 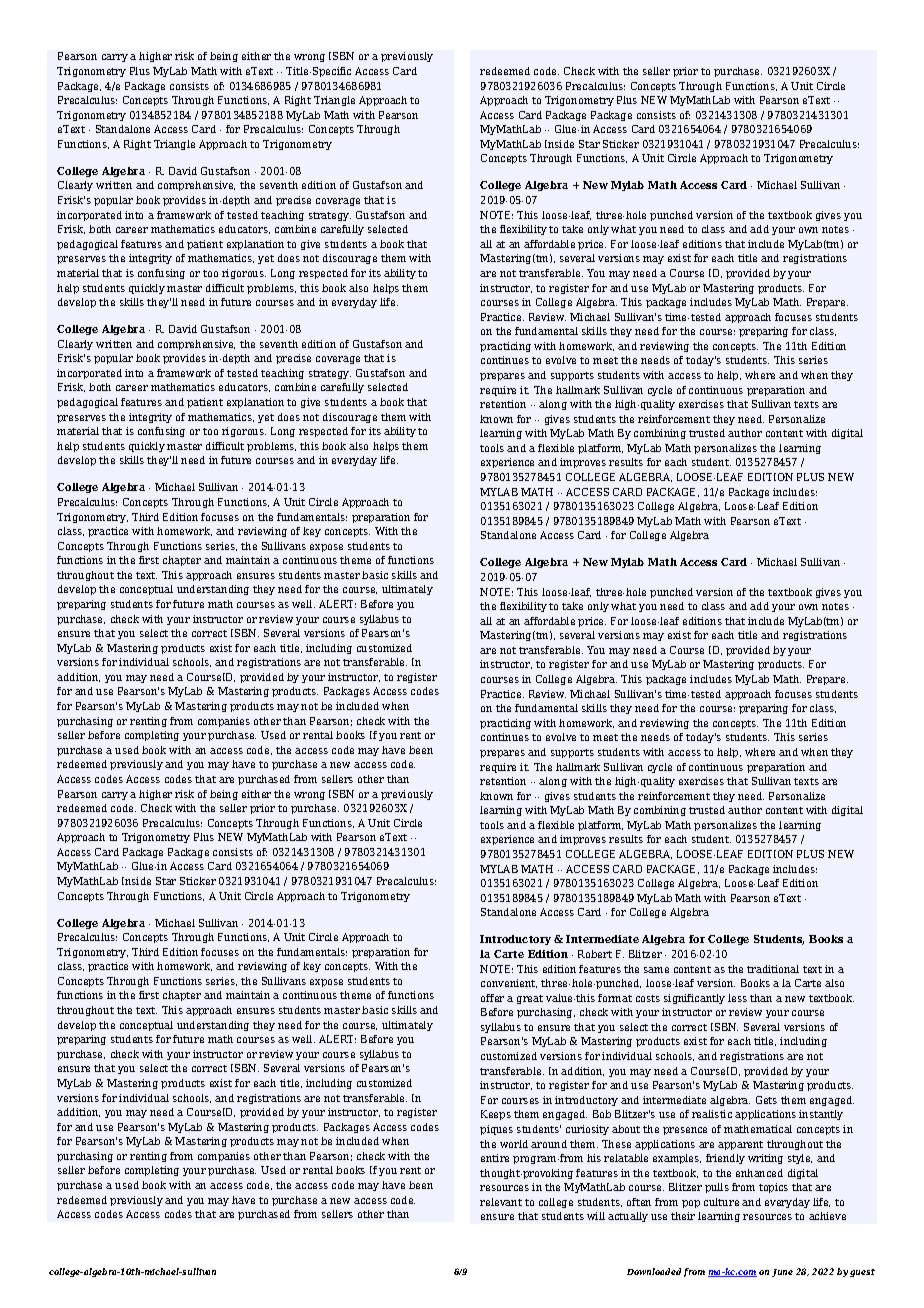 I want to click on traditional, so click(x=773, y=969).
